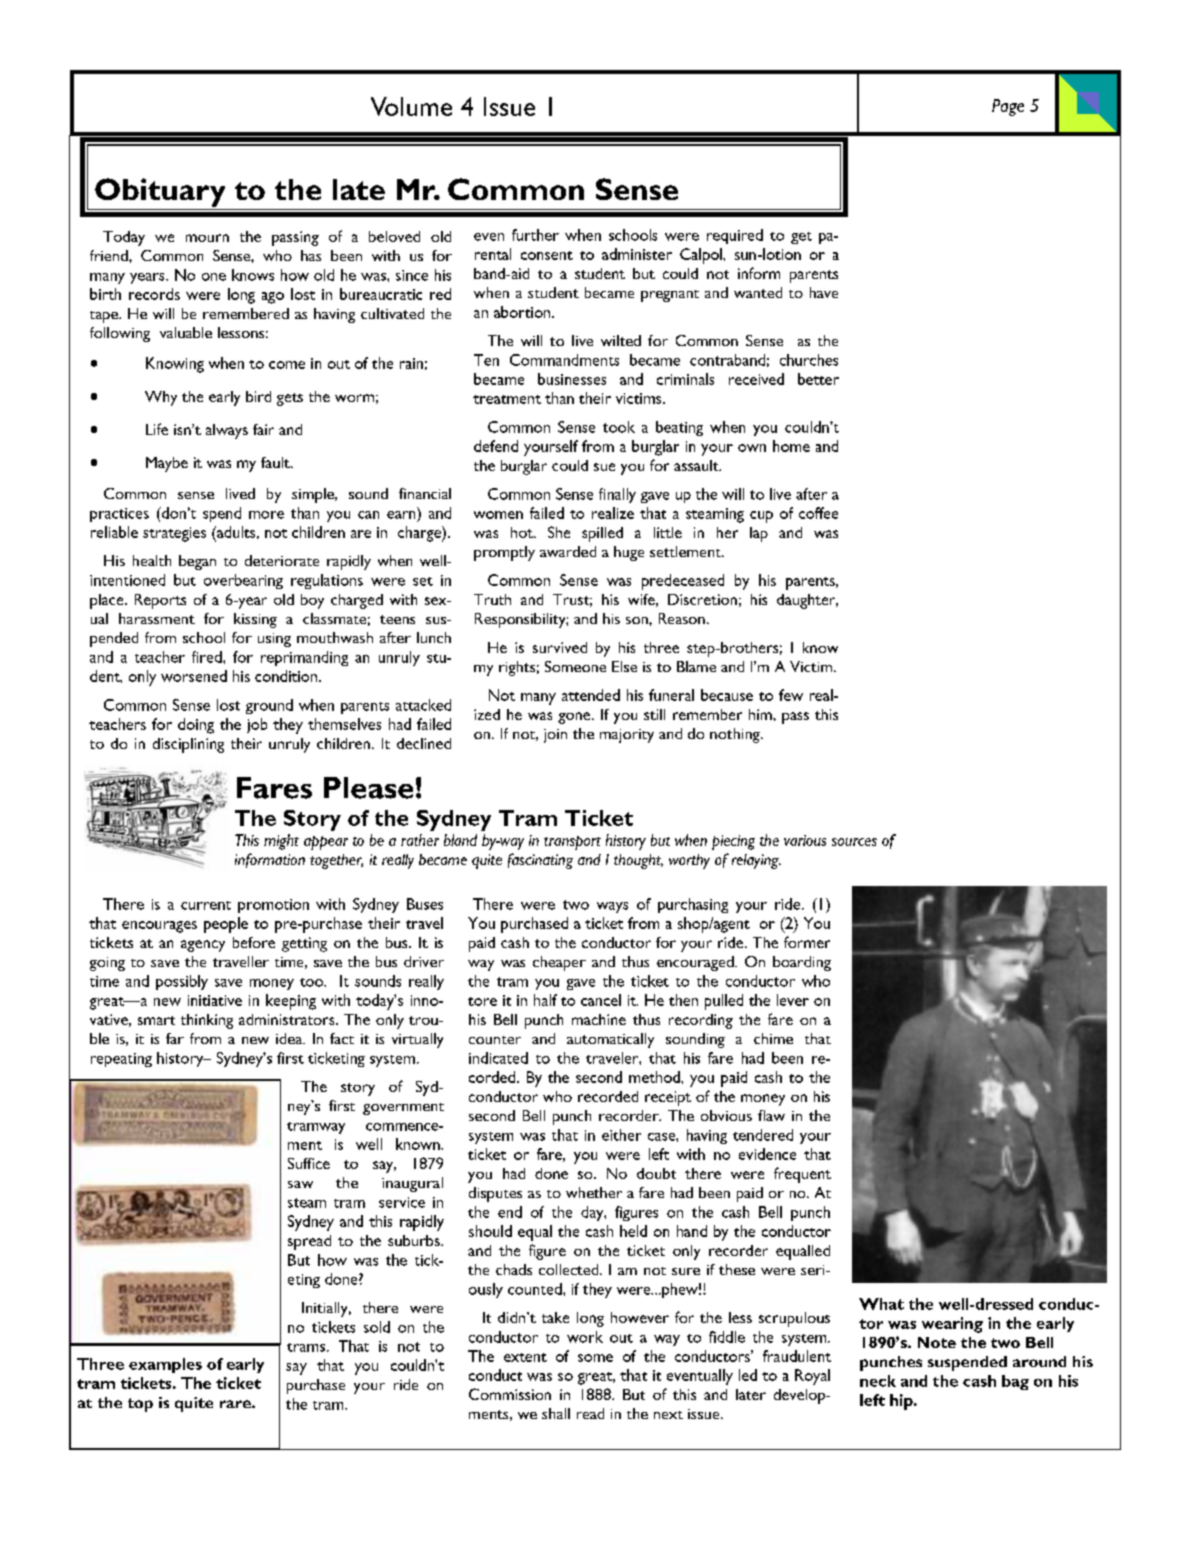 The width and height of the screenshot is (1191, 1542). What do you see at coordinates (188, 745) in the screenshot?
I see `disciplining` at bounding box center [188, 745].
